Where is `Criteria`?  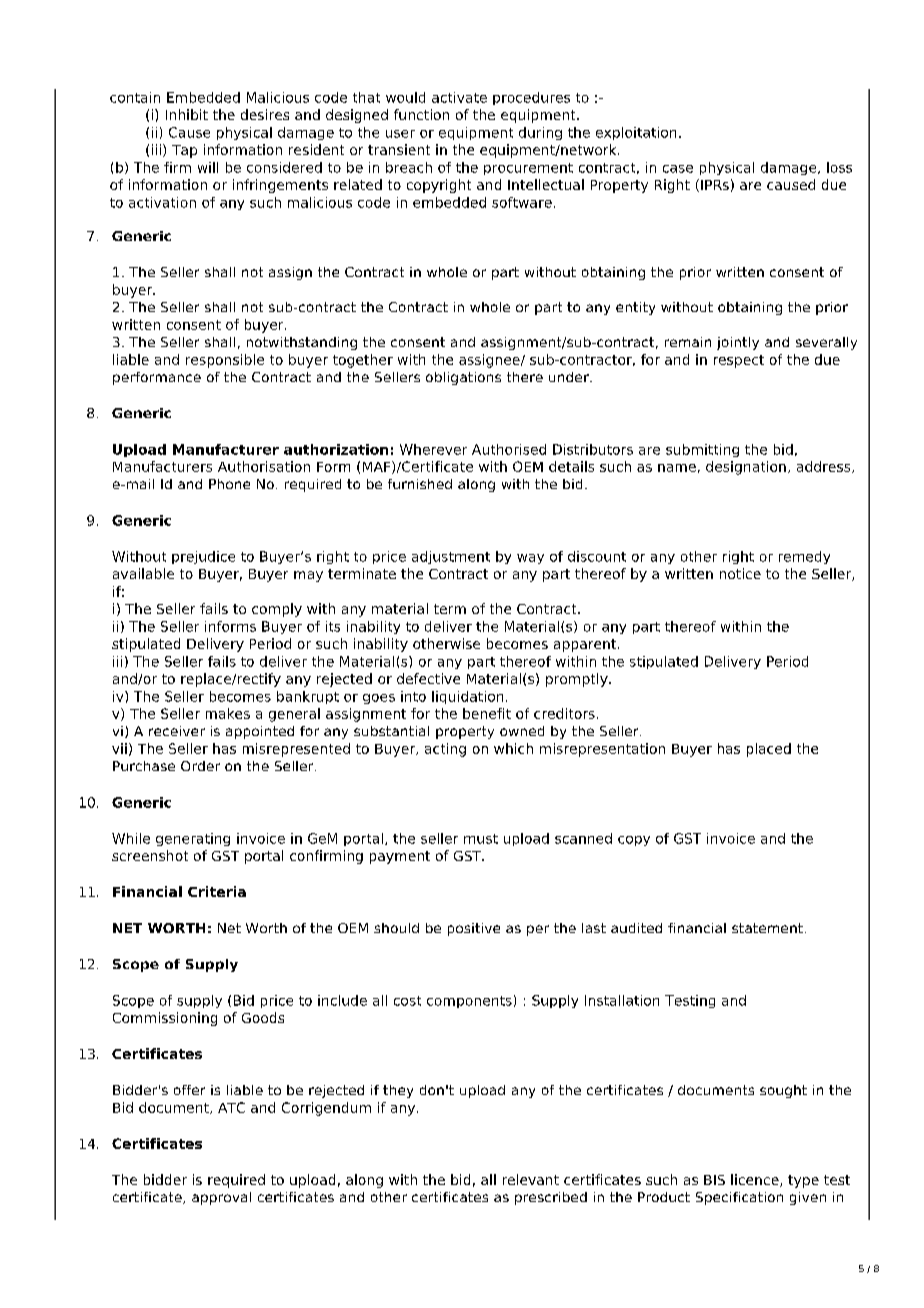 Criteria is located at coordinates (217, 891).
